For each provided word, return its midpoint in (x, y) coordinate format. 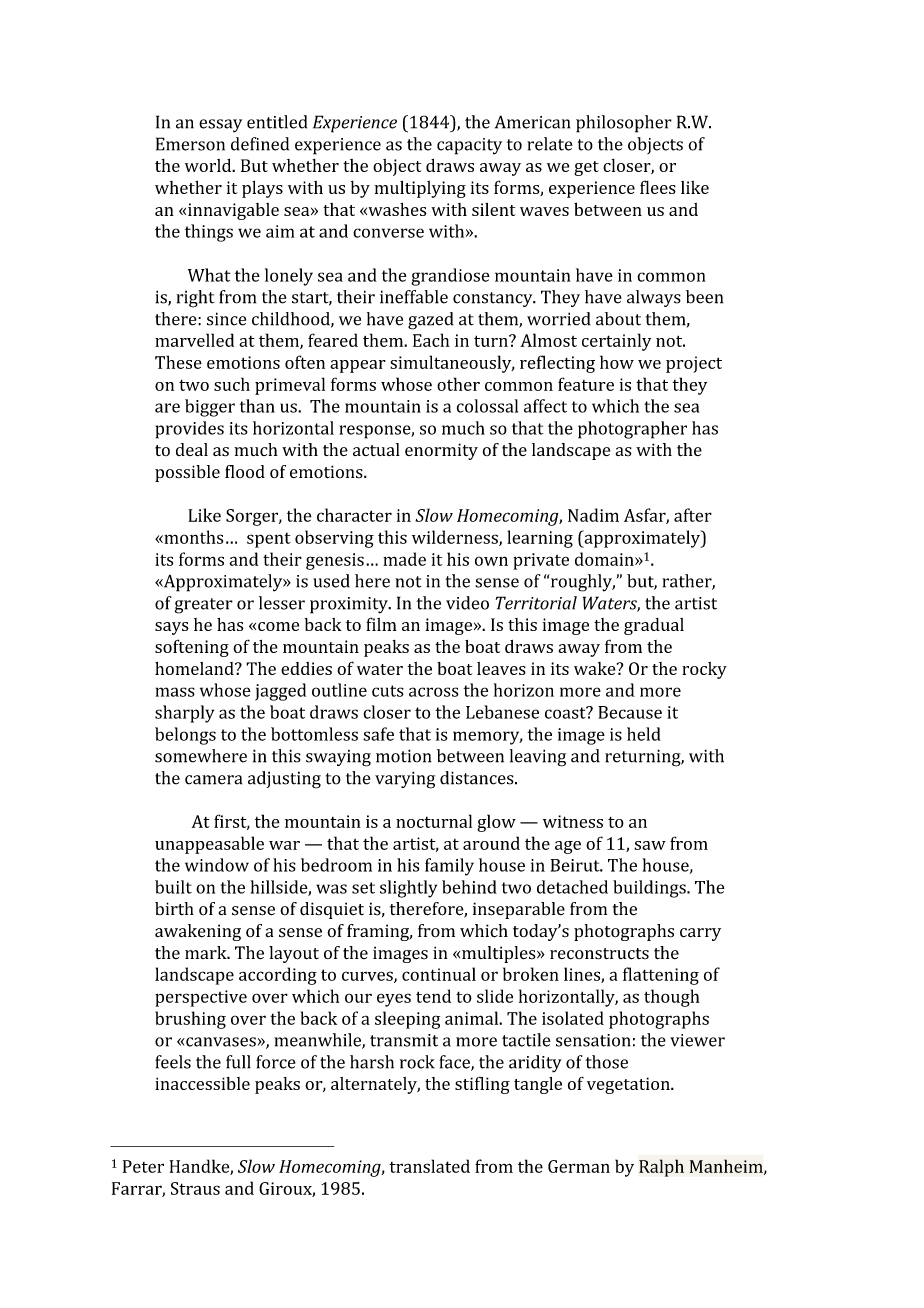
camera (213, 780)
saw (650, 845)
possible (187, 473)
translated (429, 1166)
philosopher (624, 124)
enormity (441, 451)
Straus (195, 1188)
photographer (632, 430)
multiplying (420, 189)
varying (405, 780)
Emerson (190, 144)
